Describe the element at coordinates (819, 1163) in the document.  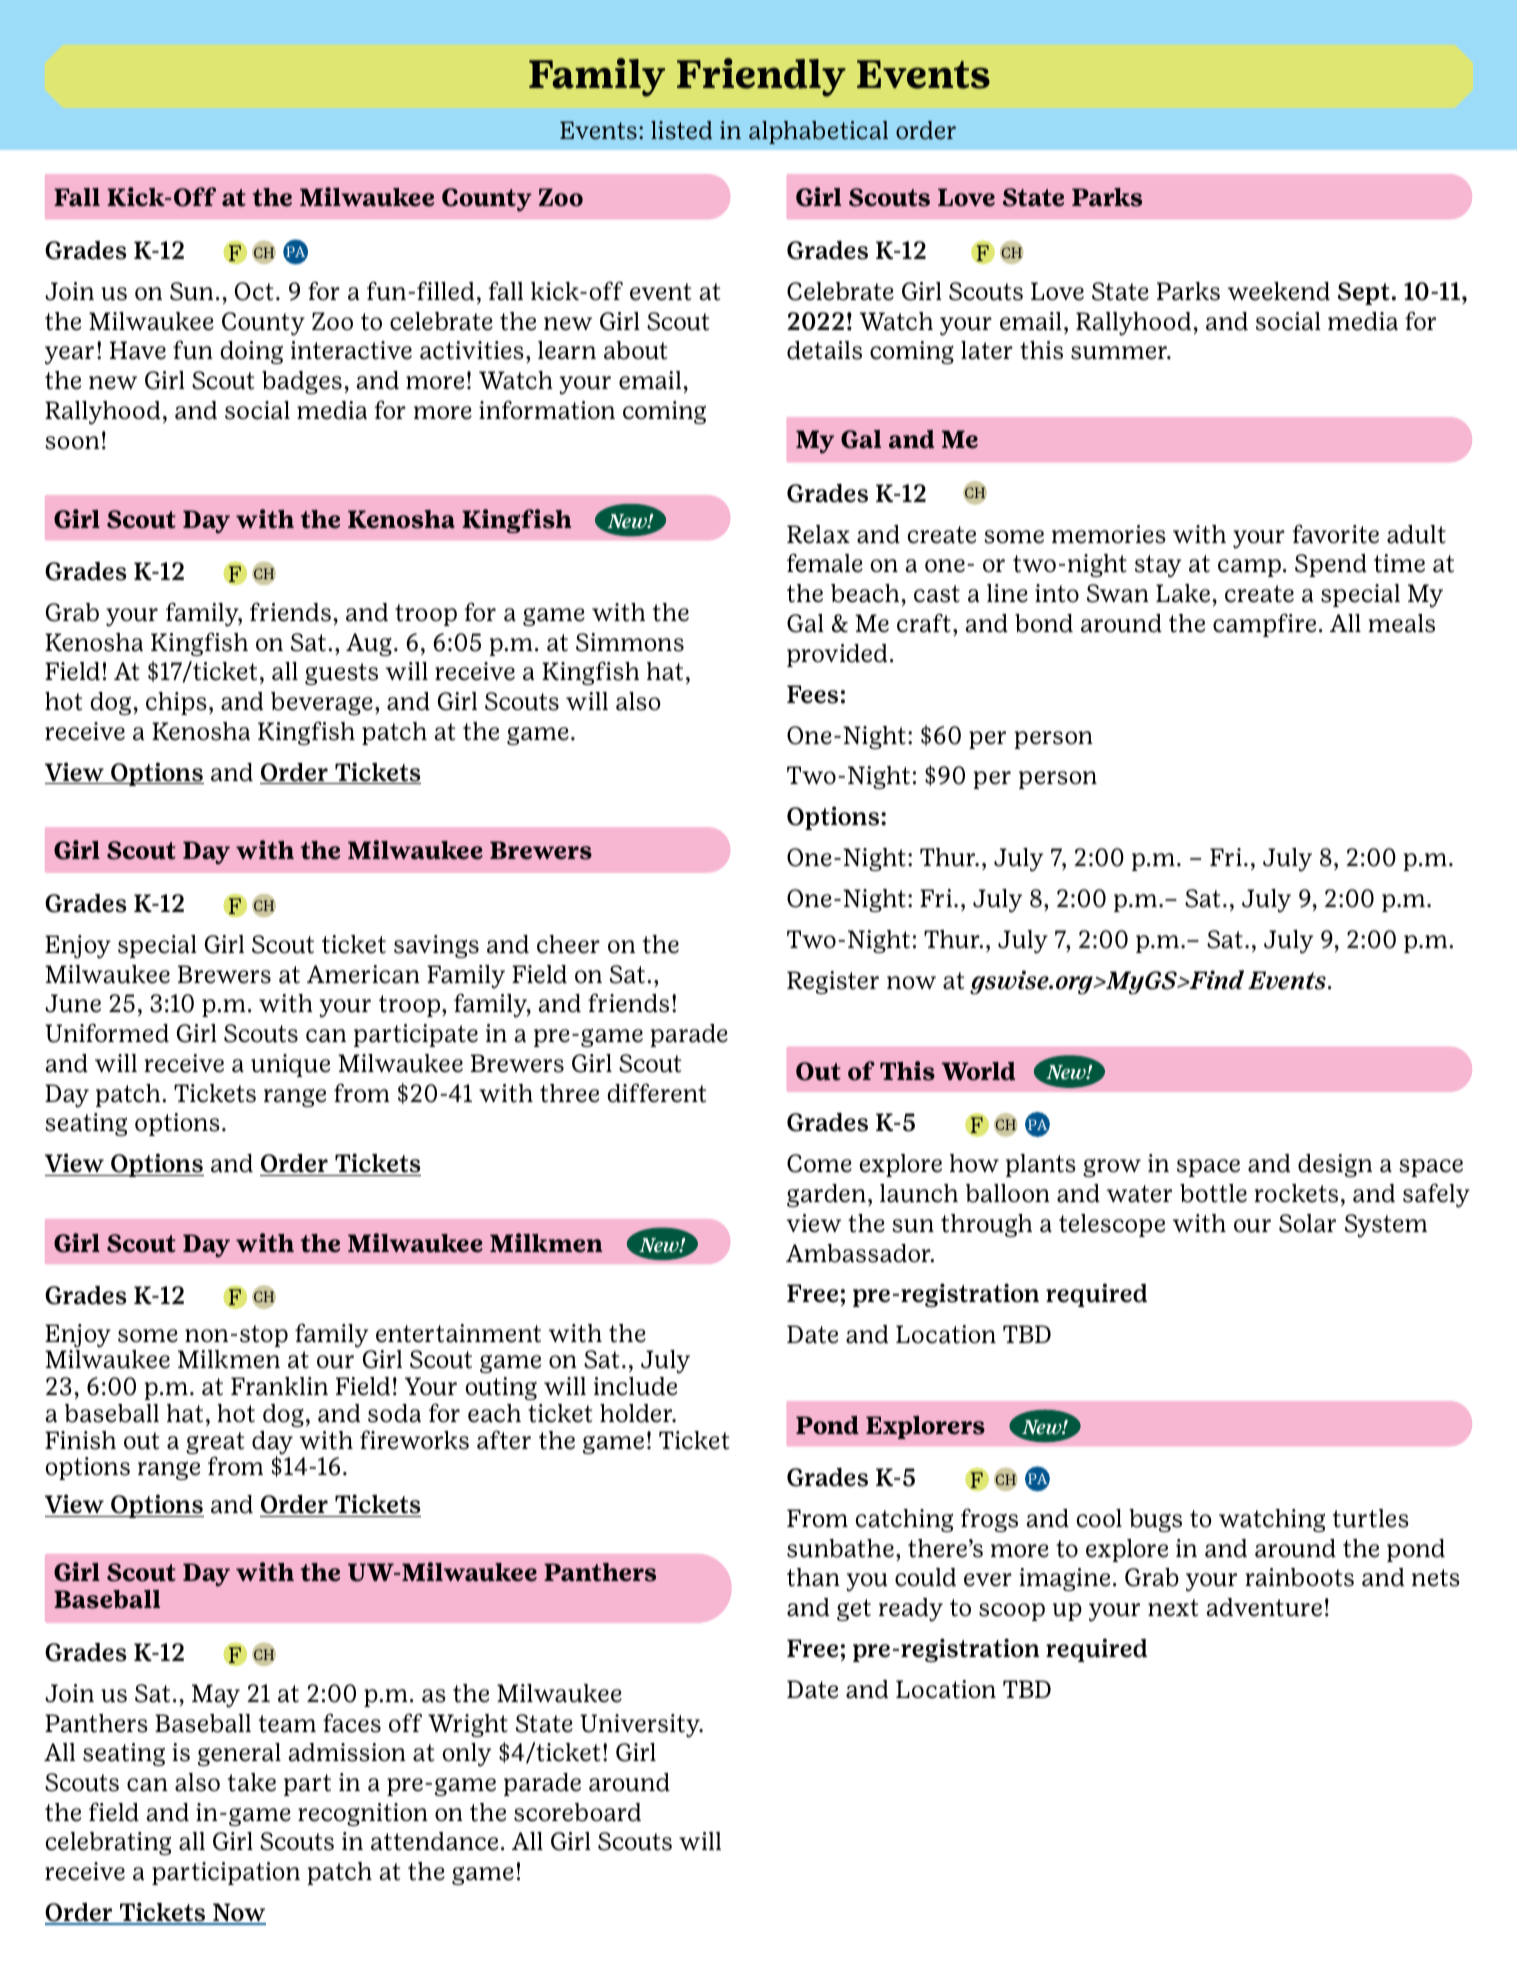
I see `Come` at that location.
